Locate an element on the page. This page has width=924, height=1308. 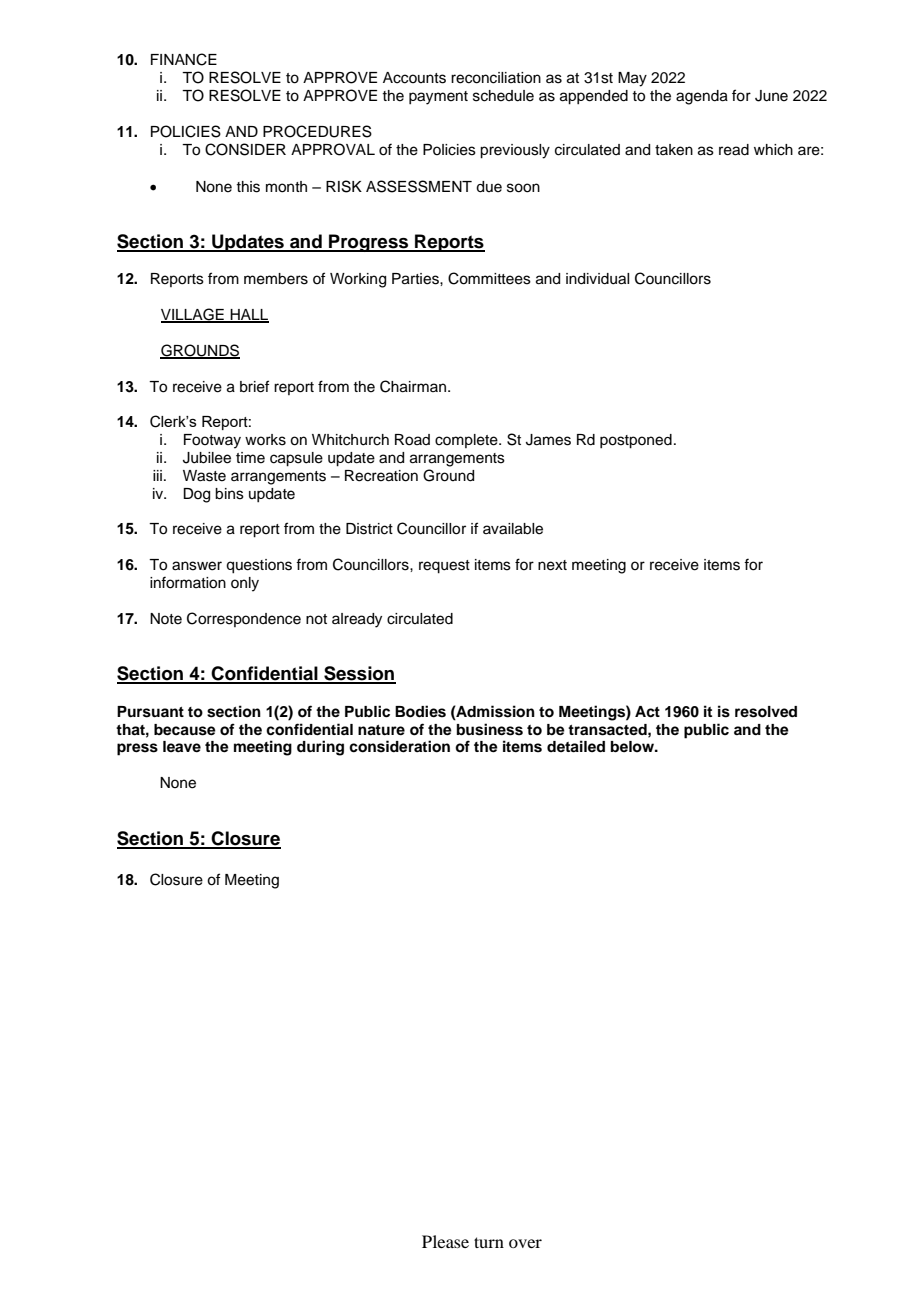
Jubilee is located at coordinates (207, 458).
